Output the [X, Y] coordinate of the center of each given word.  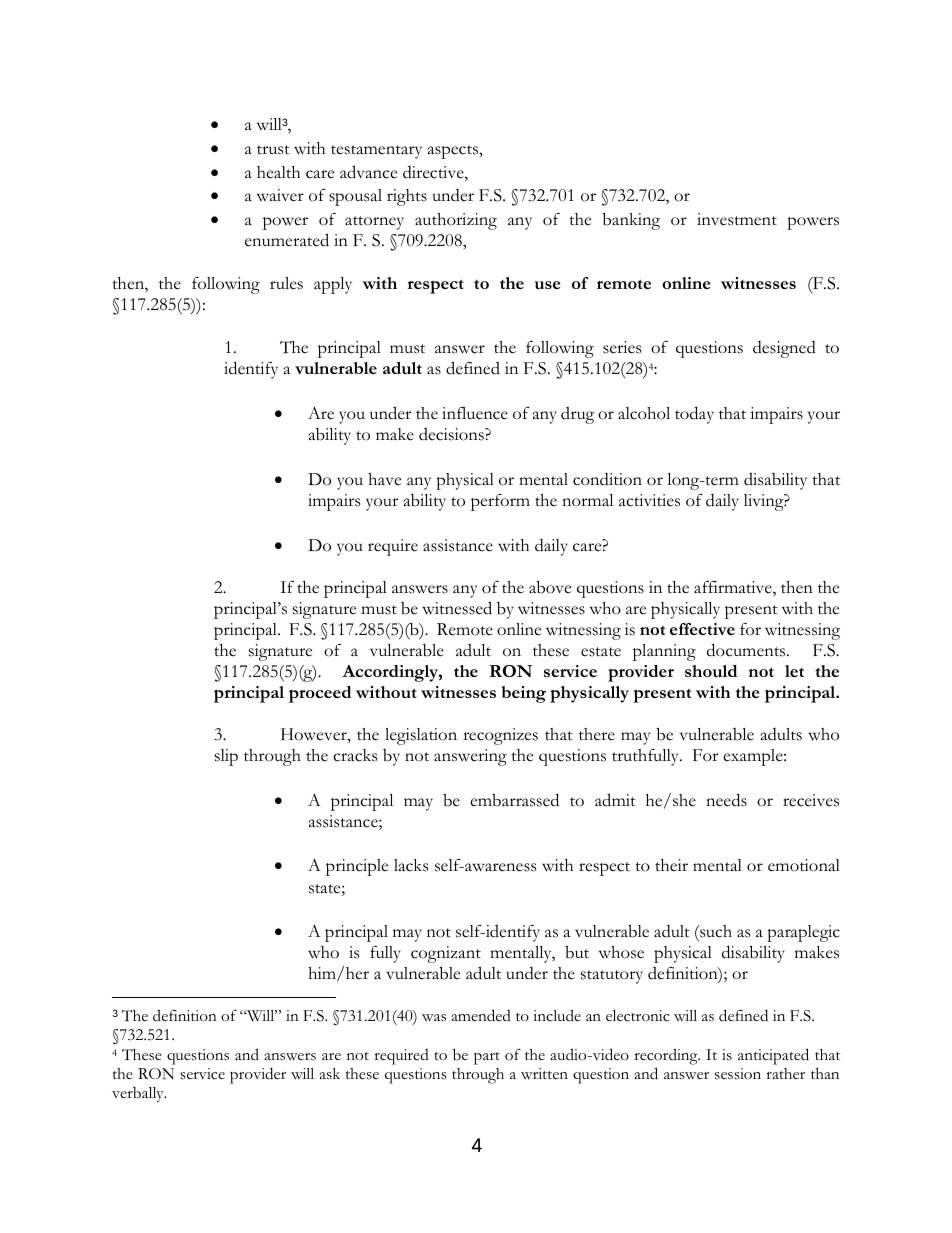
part [487, 1058]
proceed [320, 694]
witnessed [457, 608]
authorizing [456, 221]
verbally [139, 1094]
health [278, 172]
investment [737, 219]
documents [747, 650]
